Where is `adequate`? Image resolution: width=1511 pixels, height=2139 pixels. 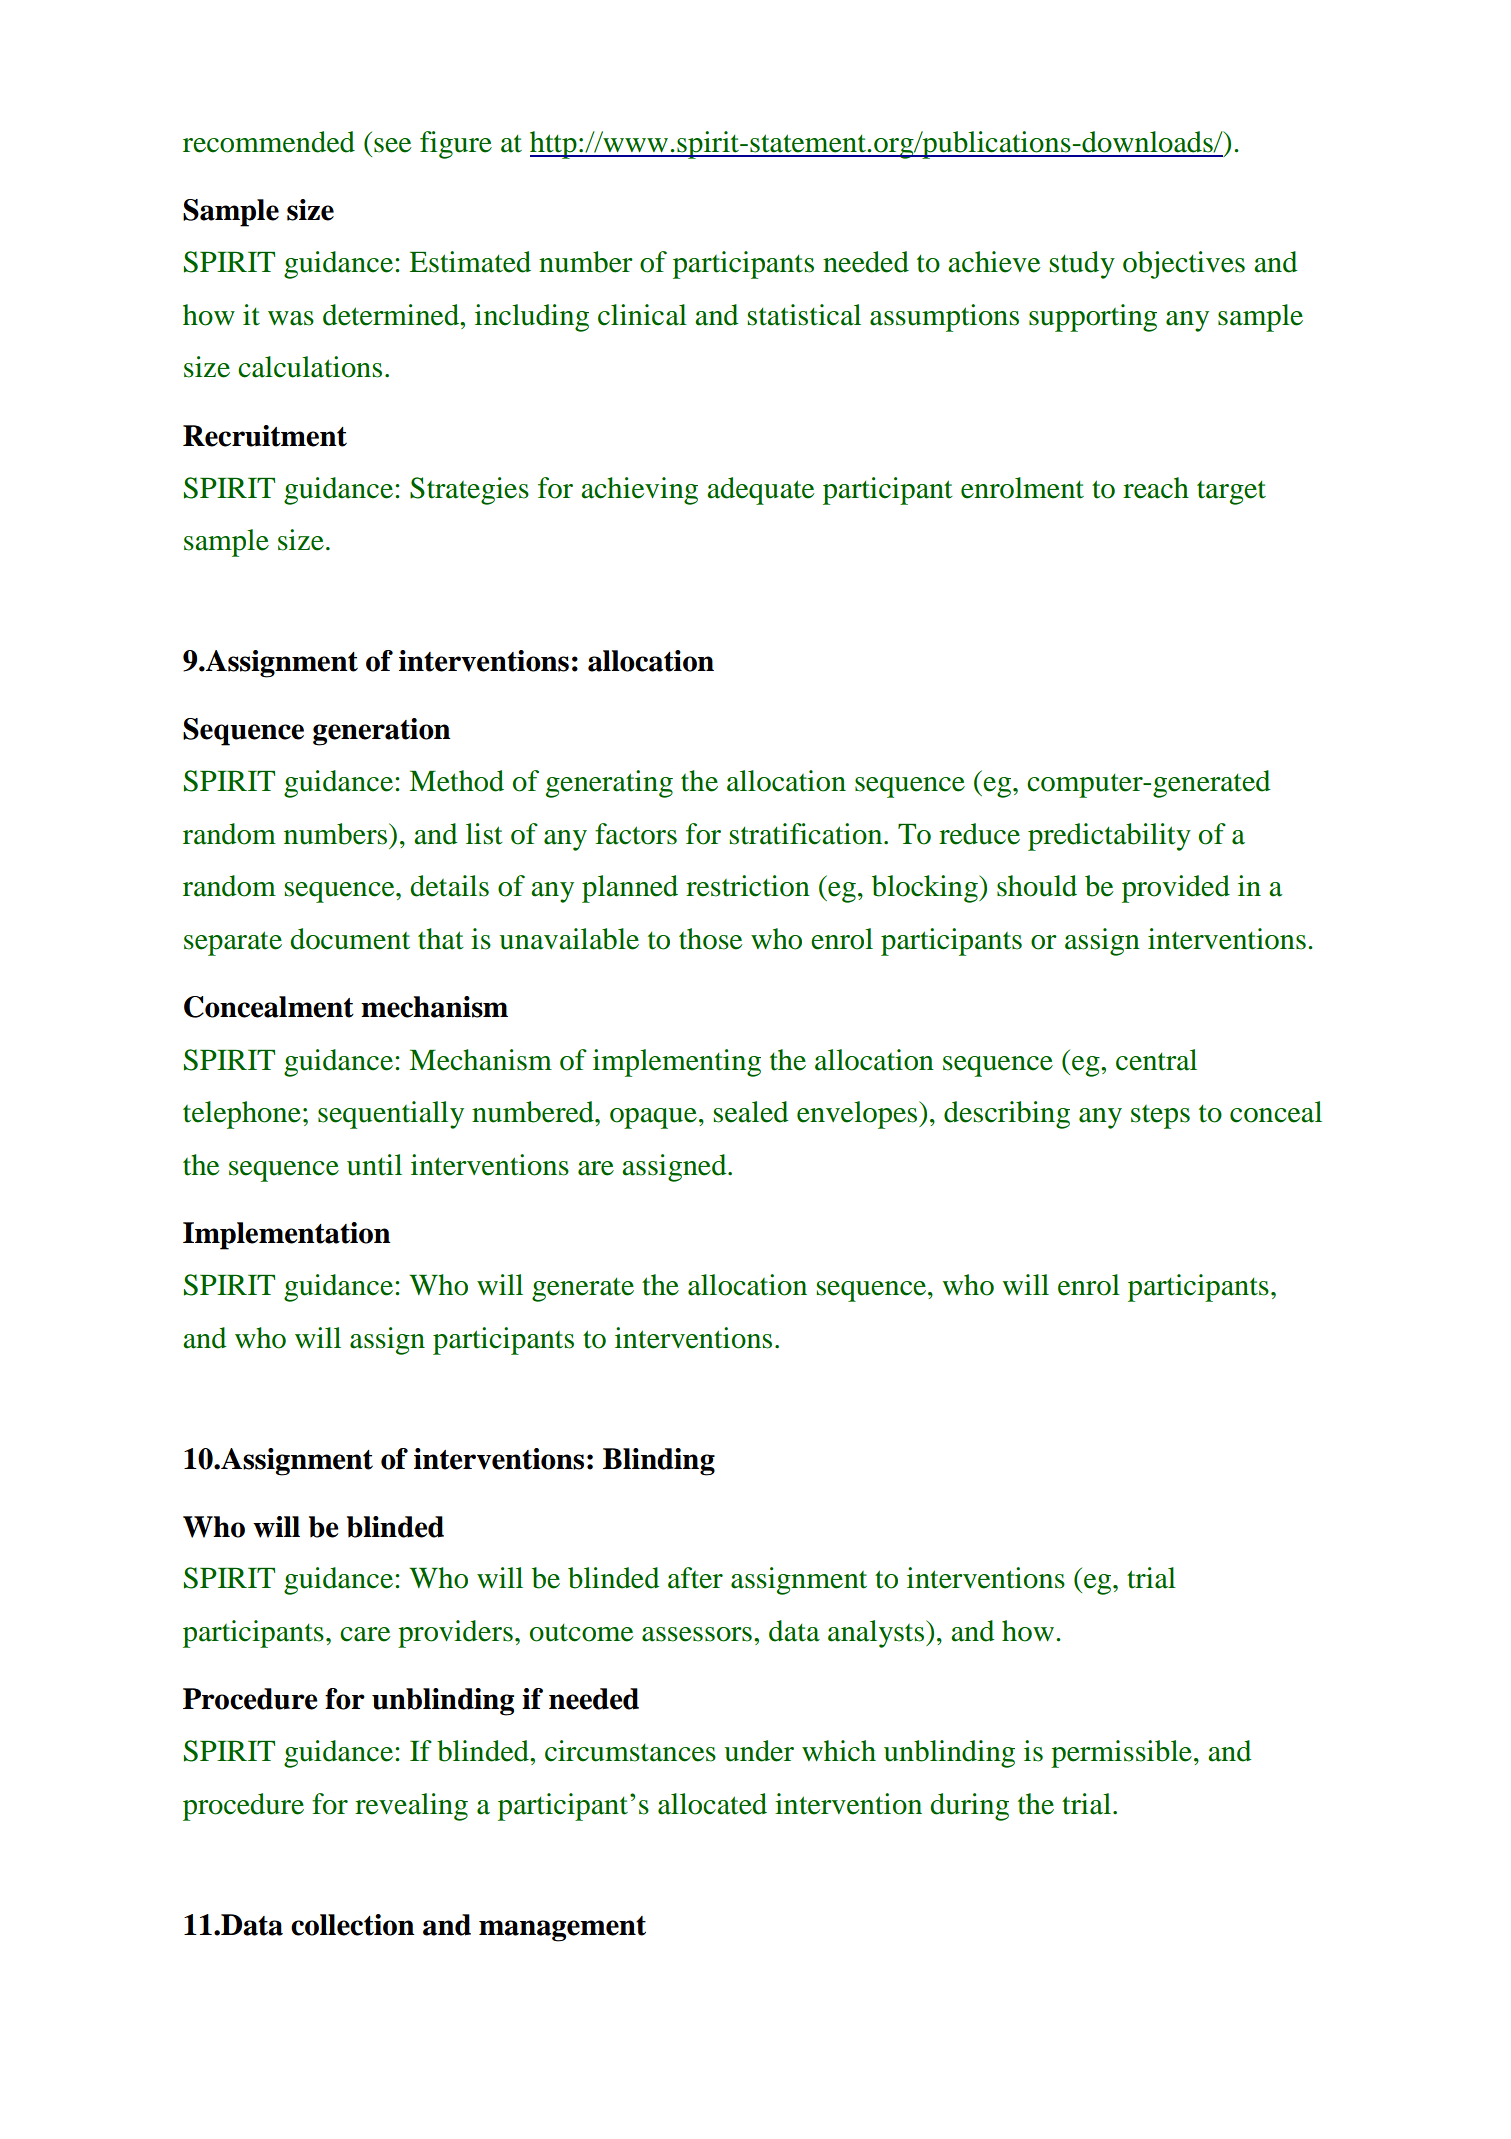 adequate is located at coordinates (760, 491).
